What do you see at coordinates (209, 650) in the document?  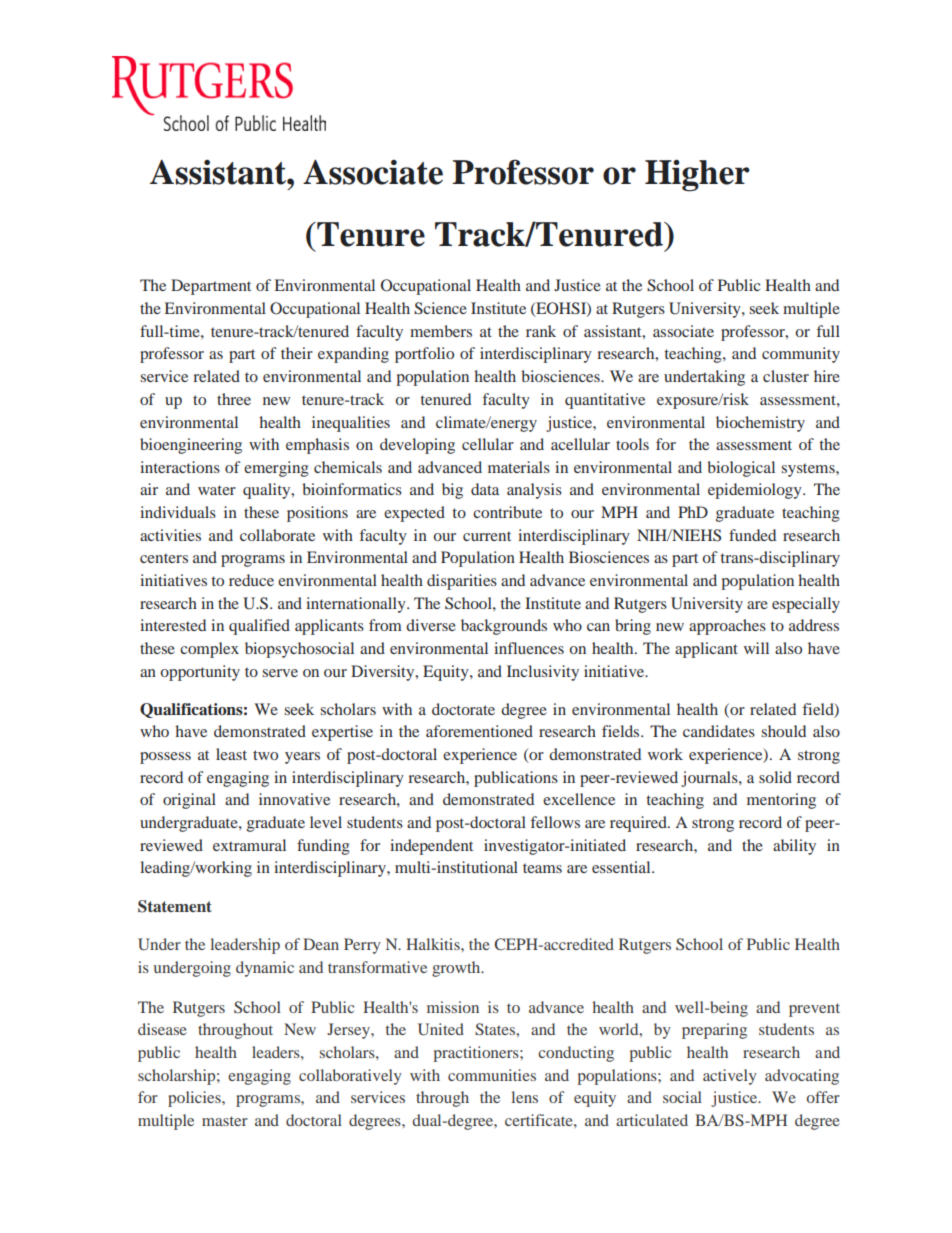 I see `complex` at bounding box center [209, 650].
